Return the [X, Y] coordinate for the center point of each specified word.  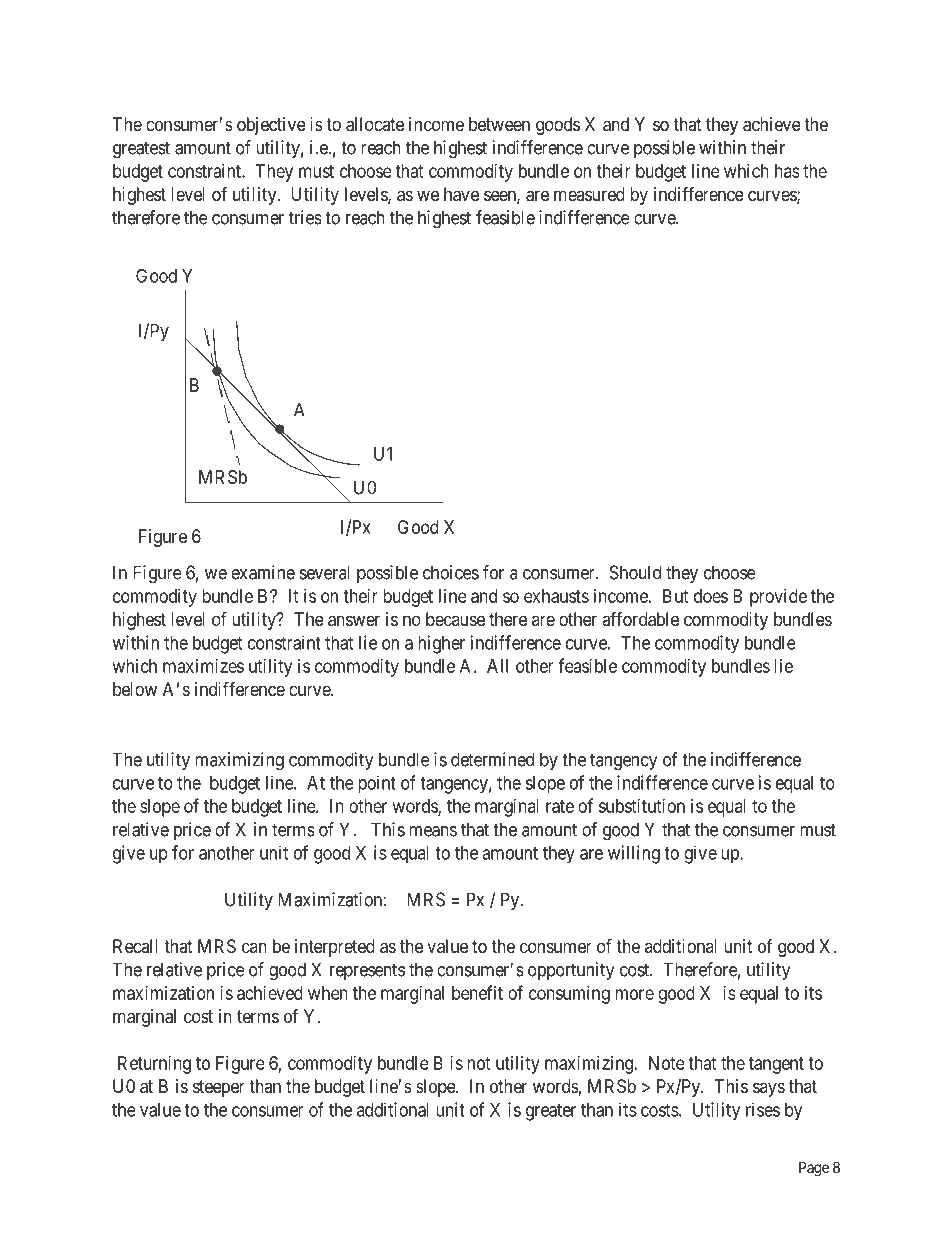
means [433, 831]
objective [271, 126]
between [499, 124]
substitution [642, 806]
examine [263, 572]
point [377, 784]
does [711, 596]
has [787, 171]
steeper [219, 1088]
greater [551, 1112]
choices [451, 572]
